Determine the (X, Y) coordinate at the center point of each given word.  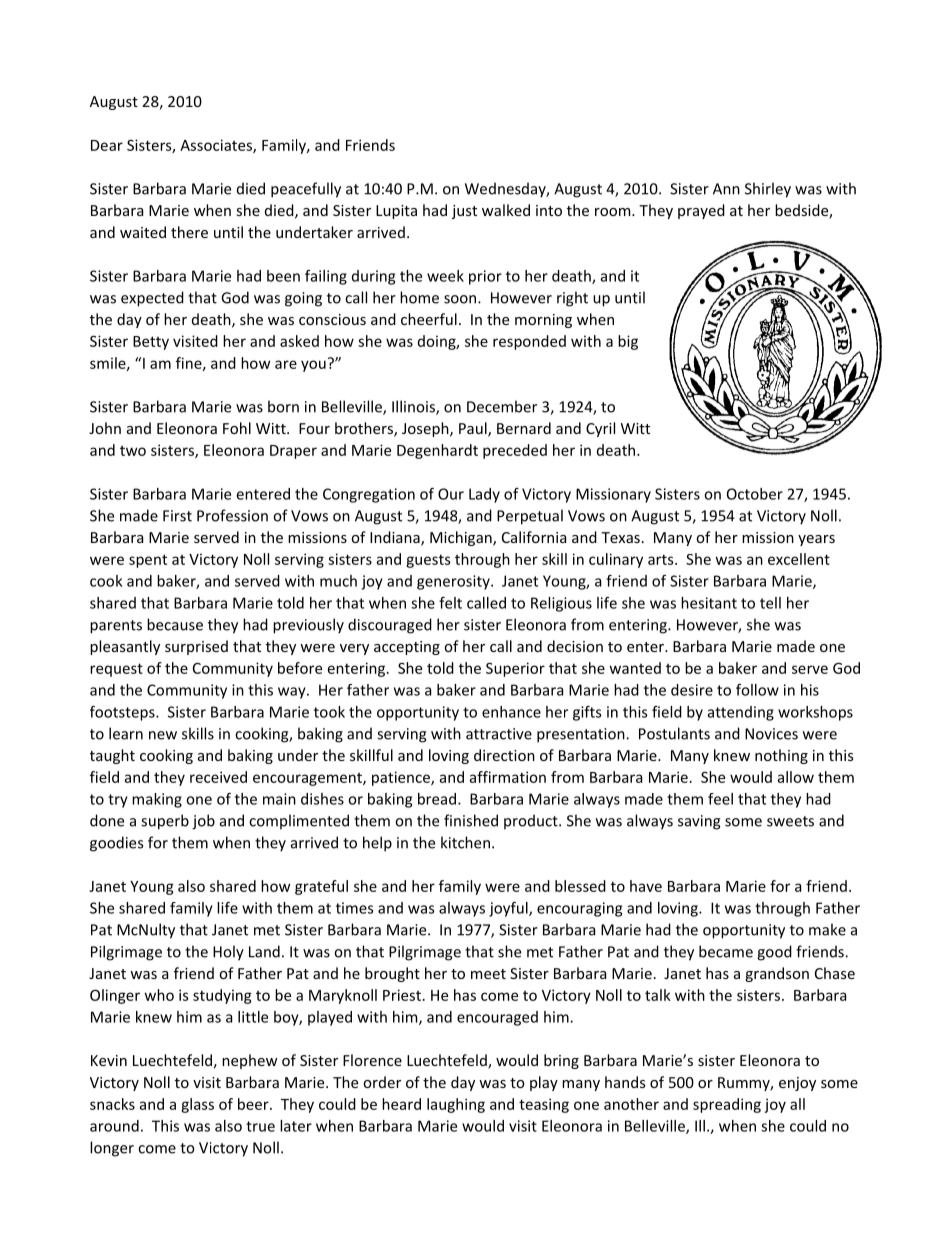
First (177, 516)
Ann (726, 189)
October (755, 494)
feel (720, 799)
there (189, 232)
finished (471, 820)
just (464, 212)
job (203, 822)
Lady (484, 495)
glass (197, 1105)
